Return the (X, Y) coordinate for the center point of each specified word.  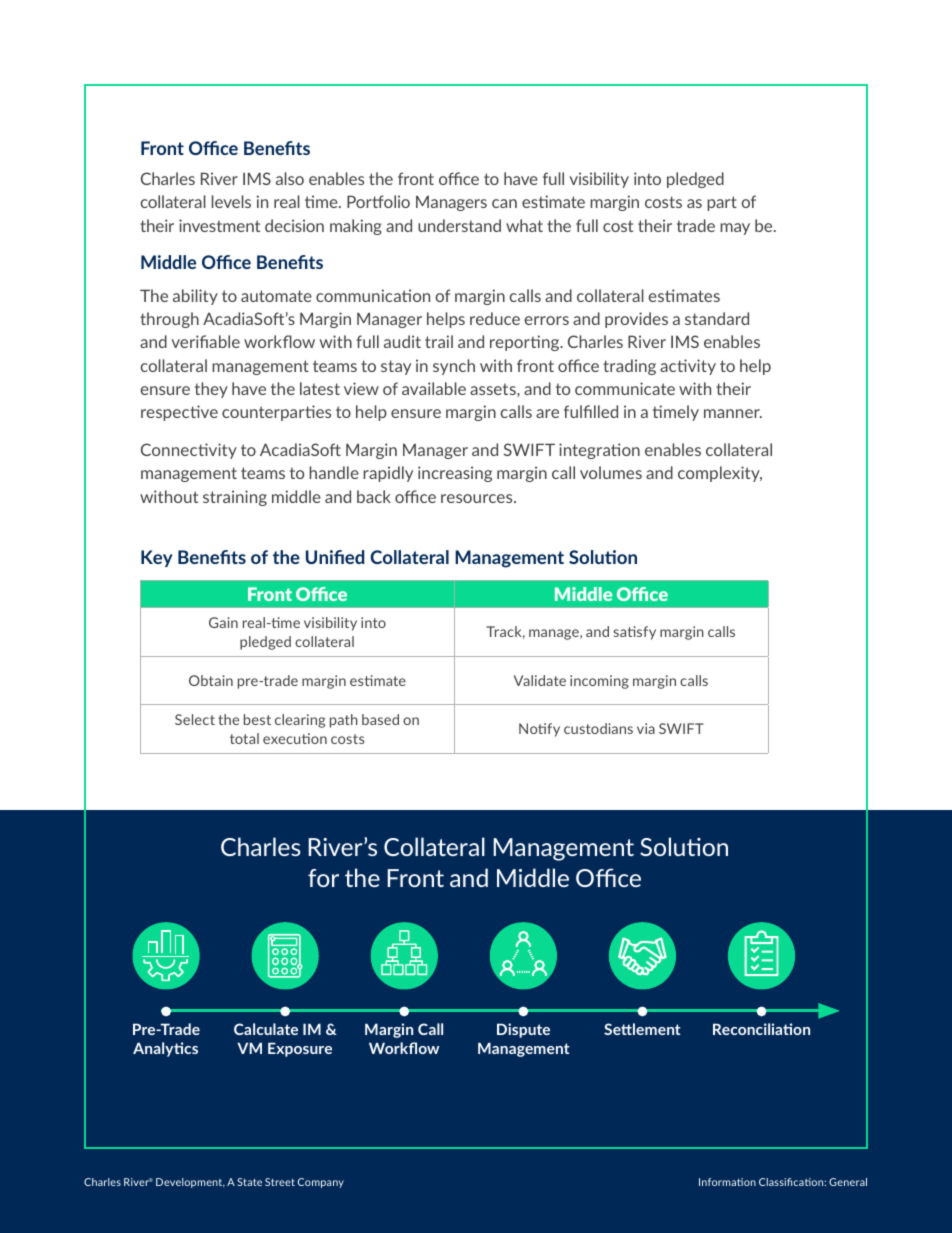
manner (733, 413)
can (504, 203)
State (249, 1182)
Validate (540, 680)
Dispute (523, 1030)
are (547, 413)
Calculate (266, 1029)
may (735, 229)
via (646, 728)
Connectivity (189, 451)
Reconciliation (761, 1029)
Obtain (211, 680)
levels (231, 201)
